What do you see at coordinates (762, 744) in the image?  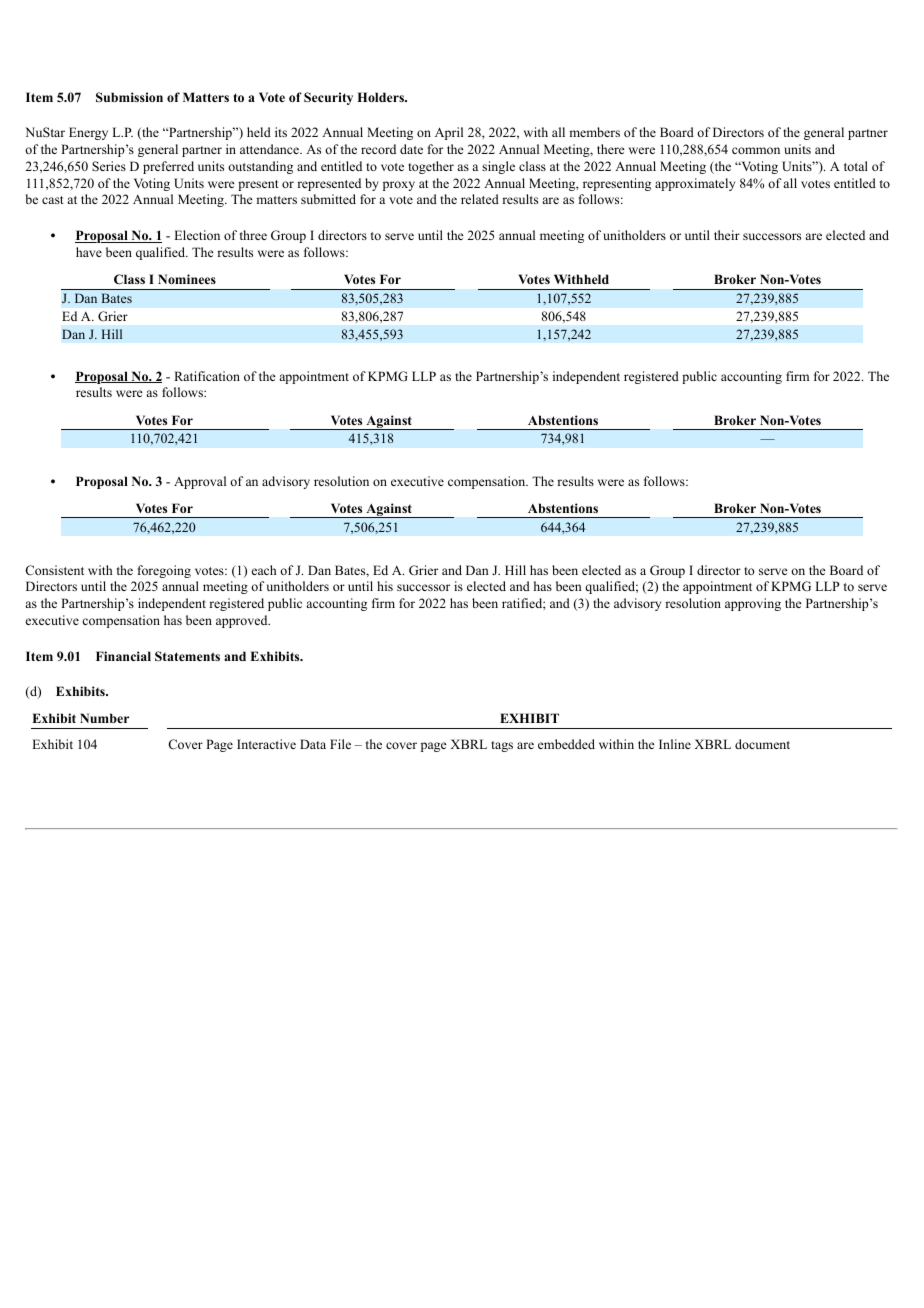 I see `document` at bounding box center [762, 744].
